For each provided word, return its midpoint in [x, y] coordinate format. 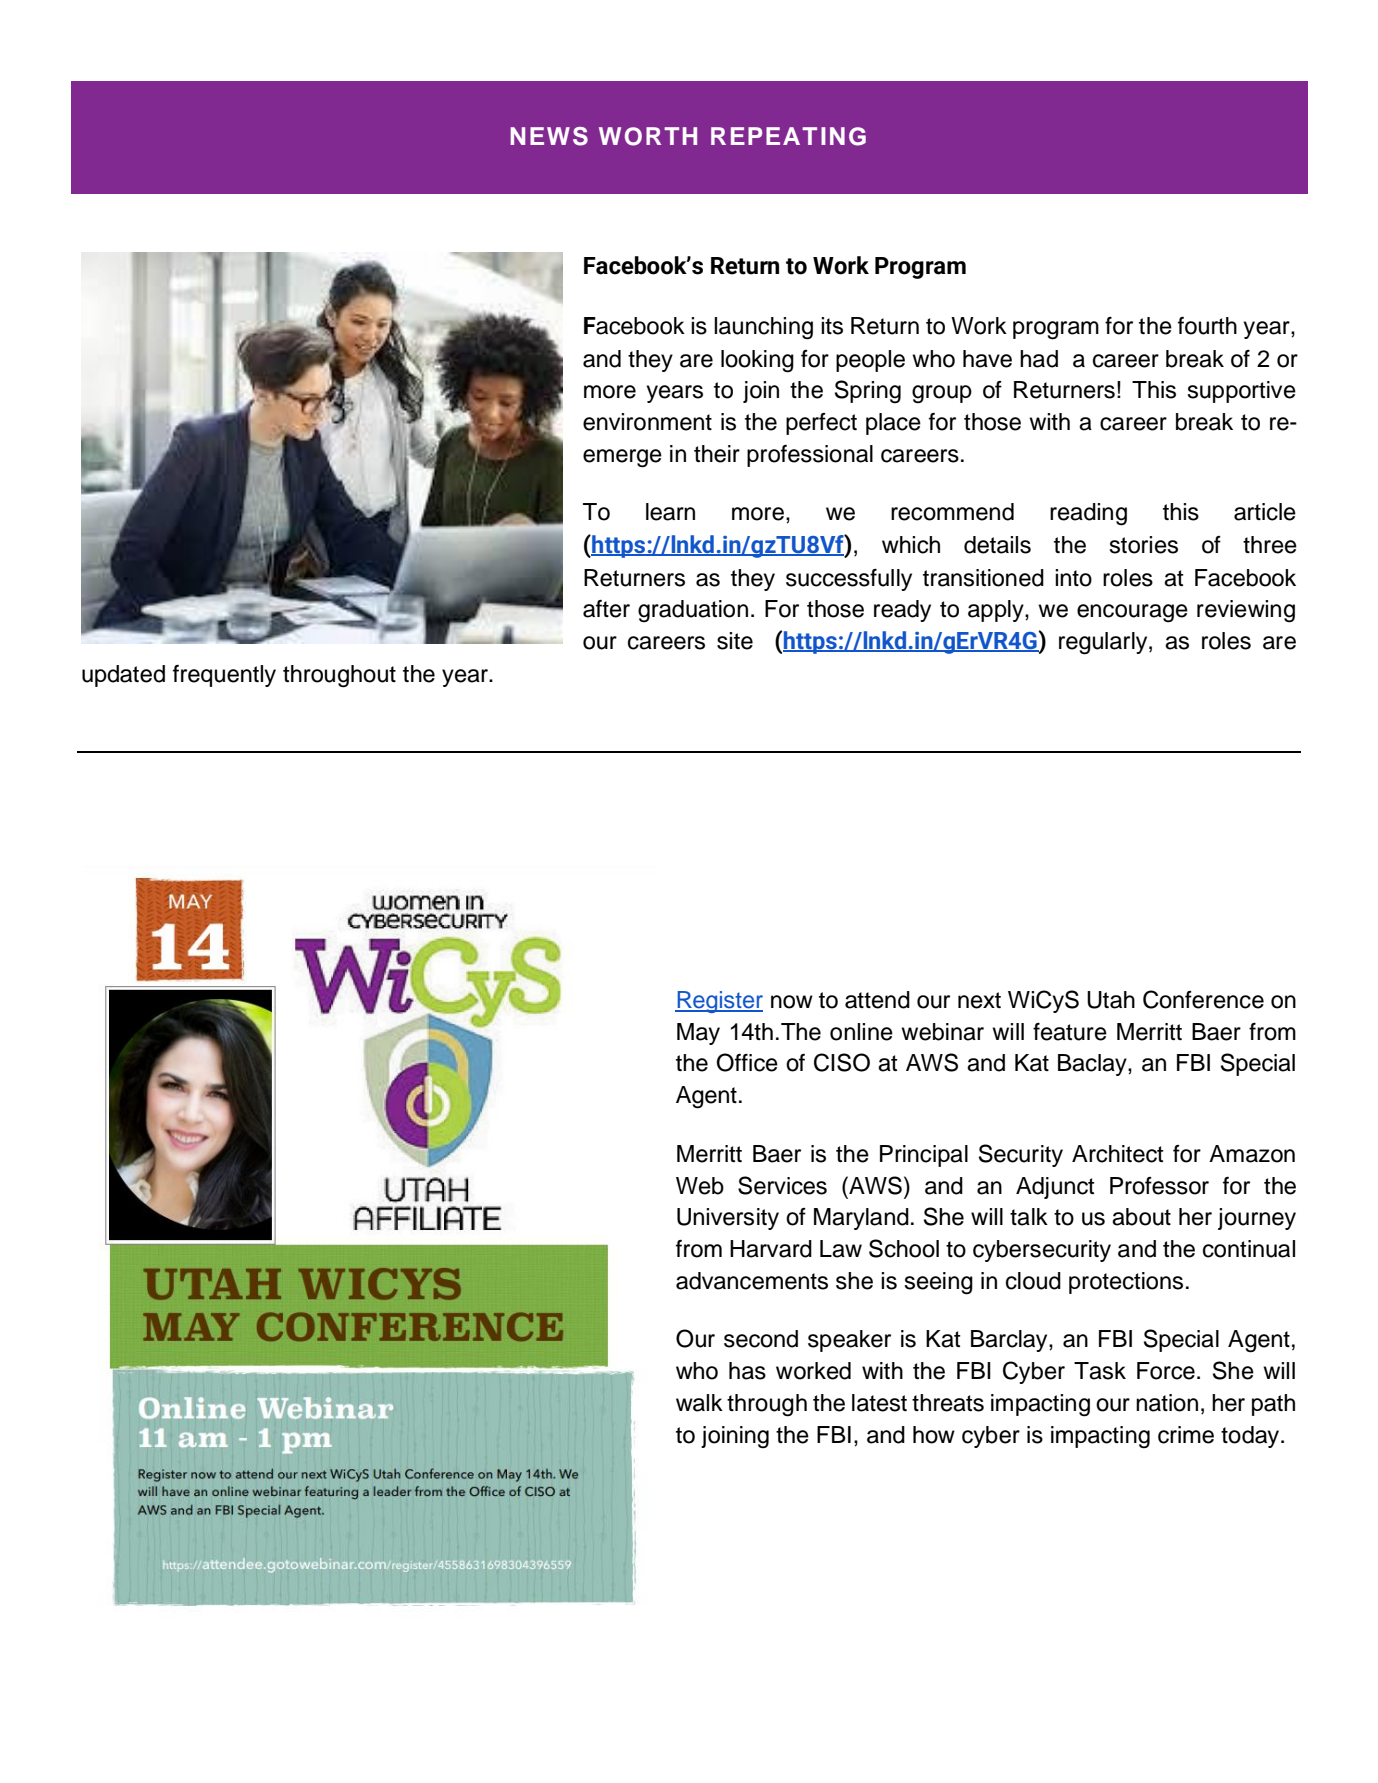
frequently [224, 676]
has [747, 1371]
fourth [1207, 326]
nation [1167, 1403]
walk [699, 1403]
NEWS [549, 136]
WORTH [648, 136]
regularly [1104, 643]
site [735, 641]
